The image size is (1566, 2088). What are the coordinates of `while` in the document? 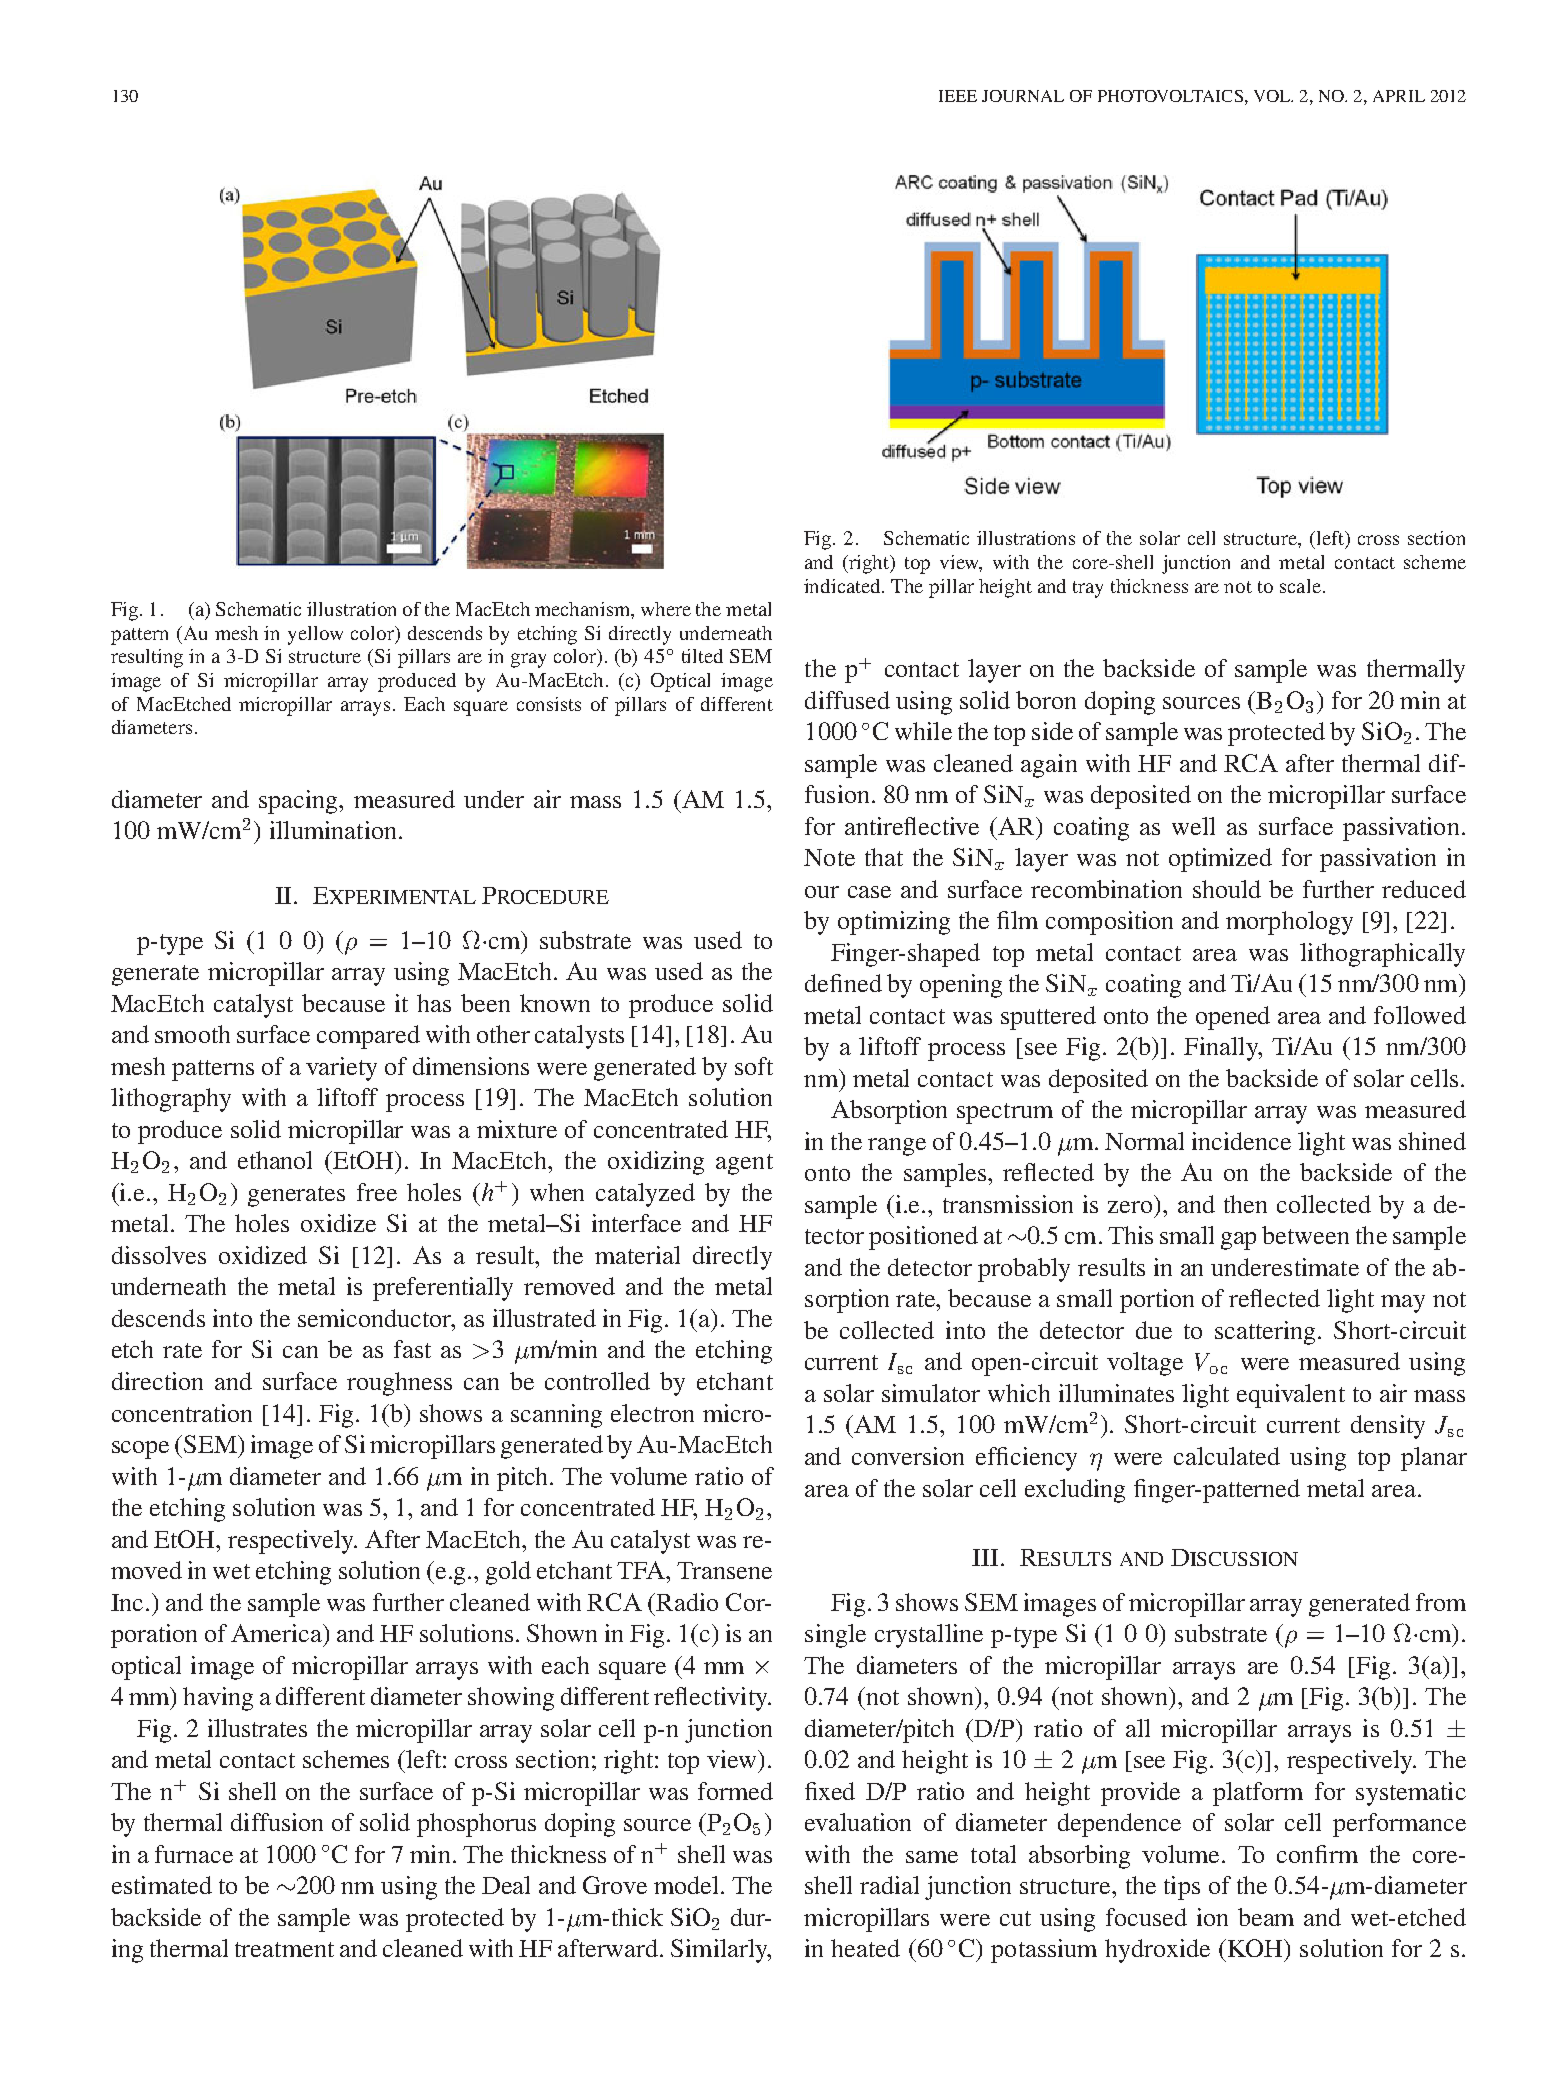 It's located at (923, 731).
